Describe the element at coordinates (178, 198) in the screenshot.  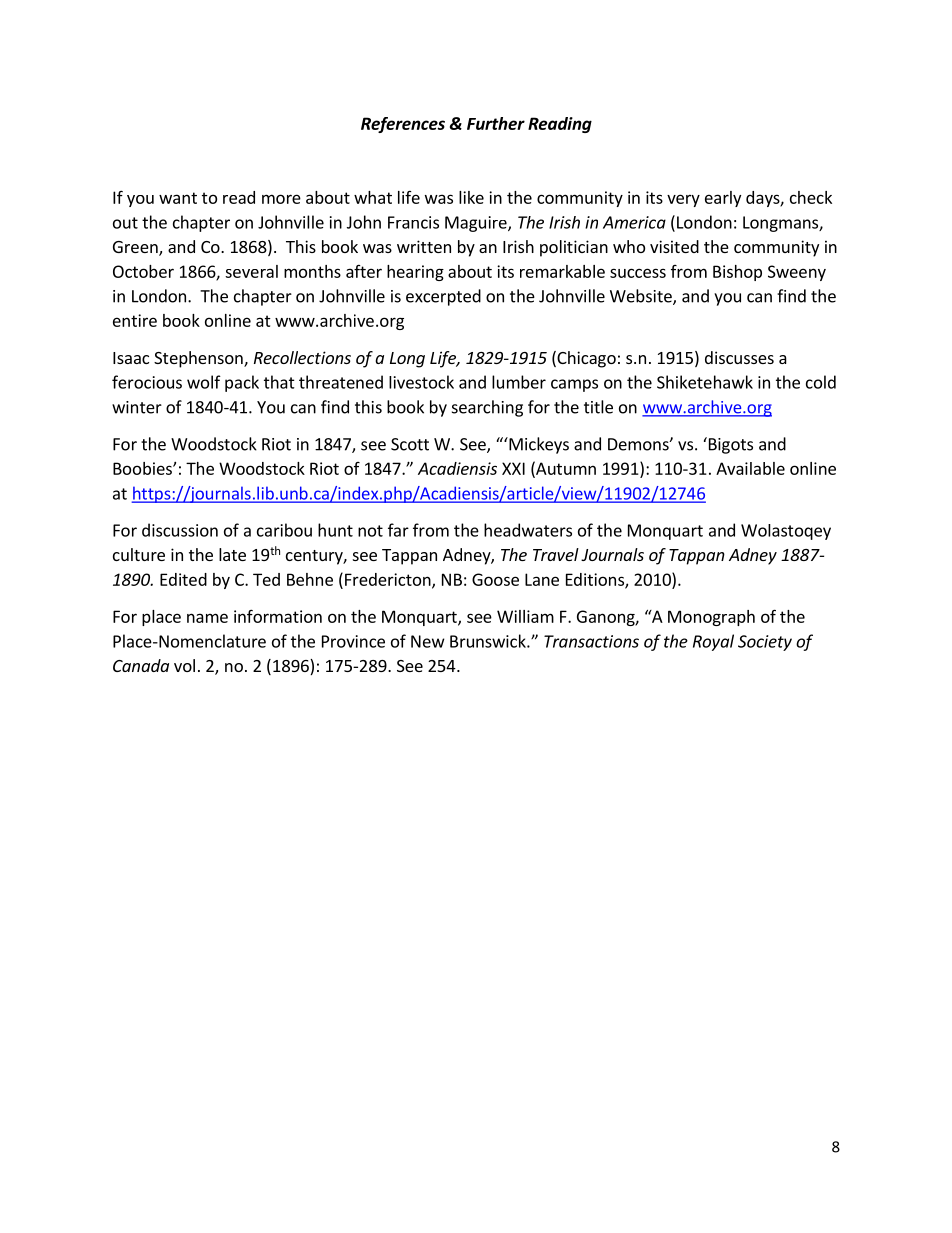
I see `want` at that location.
